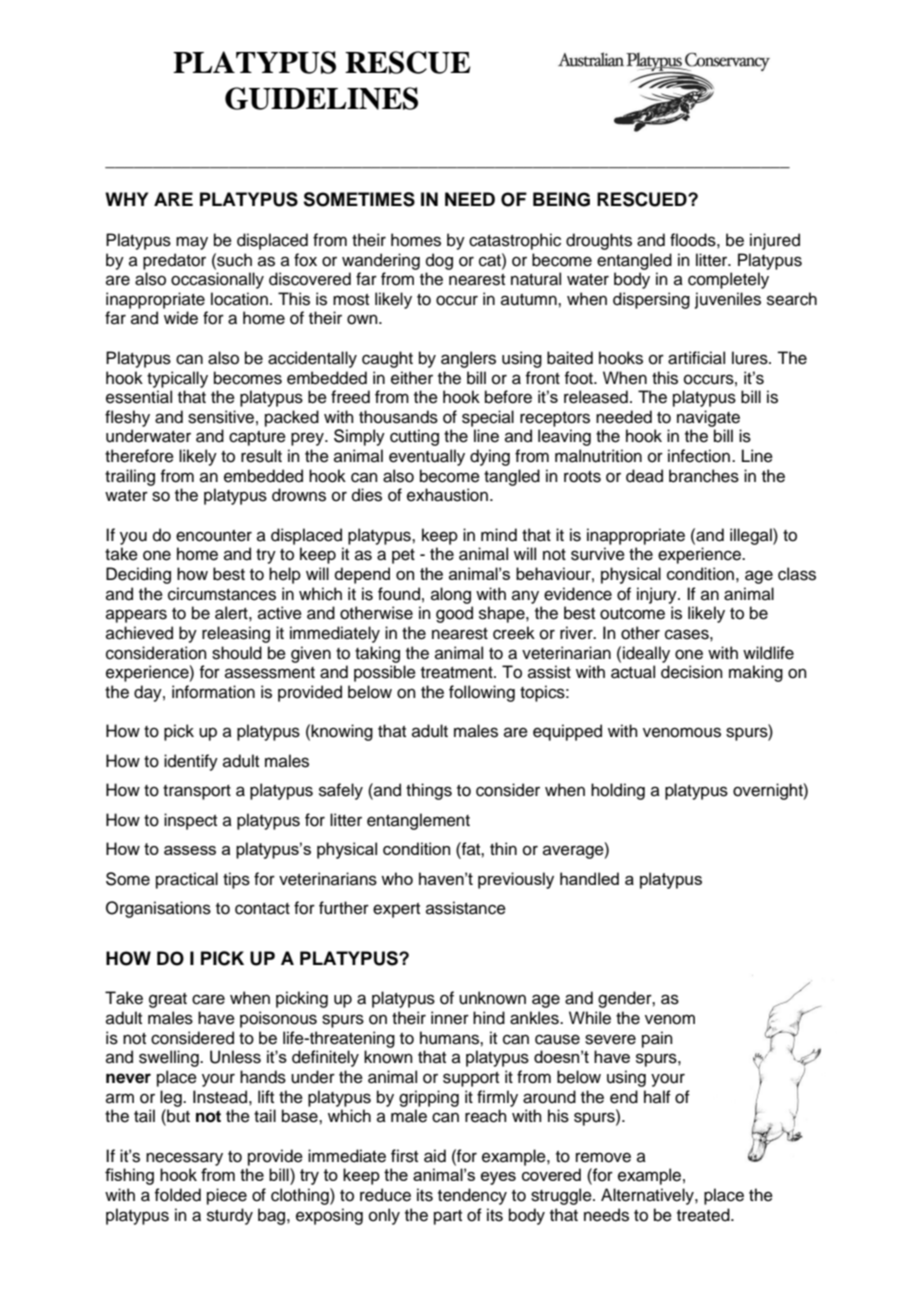 The height and width of the screenshot is (1308, 924). What do you see at coordinates (439, 261) in the screenshot?
I see `dog` at bounding box center [439, 261].
